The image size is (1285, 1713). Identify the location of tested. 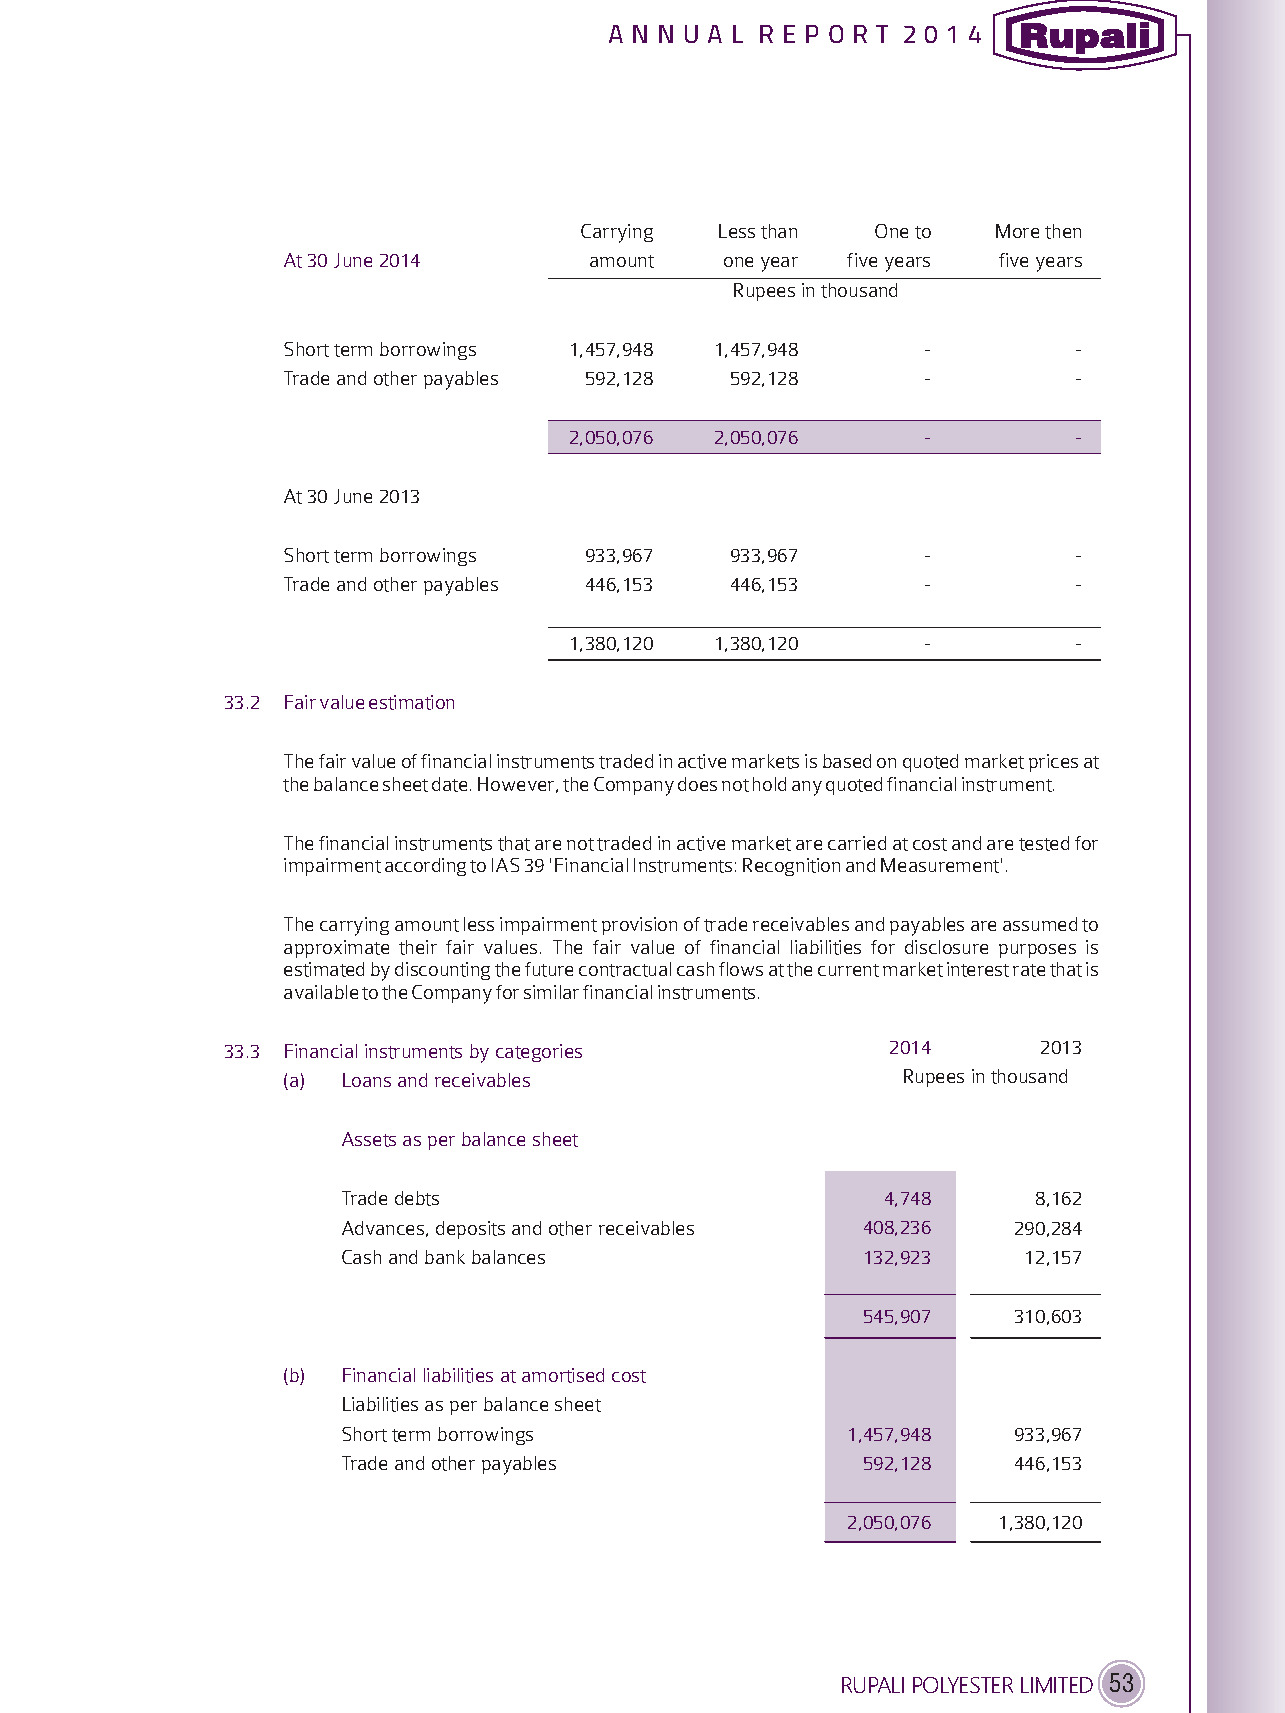
(1044, 843).
